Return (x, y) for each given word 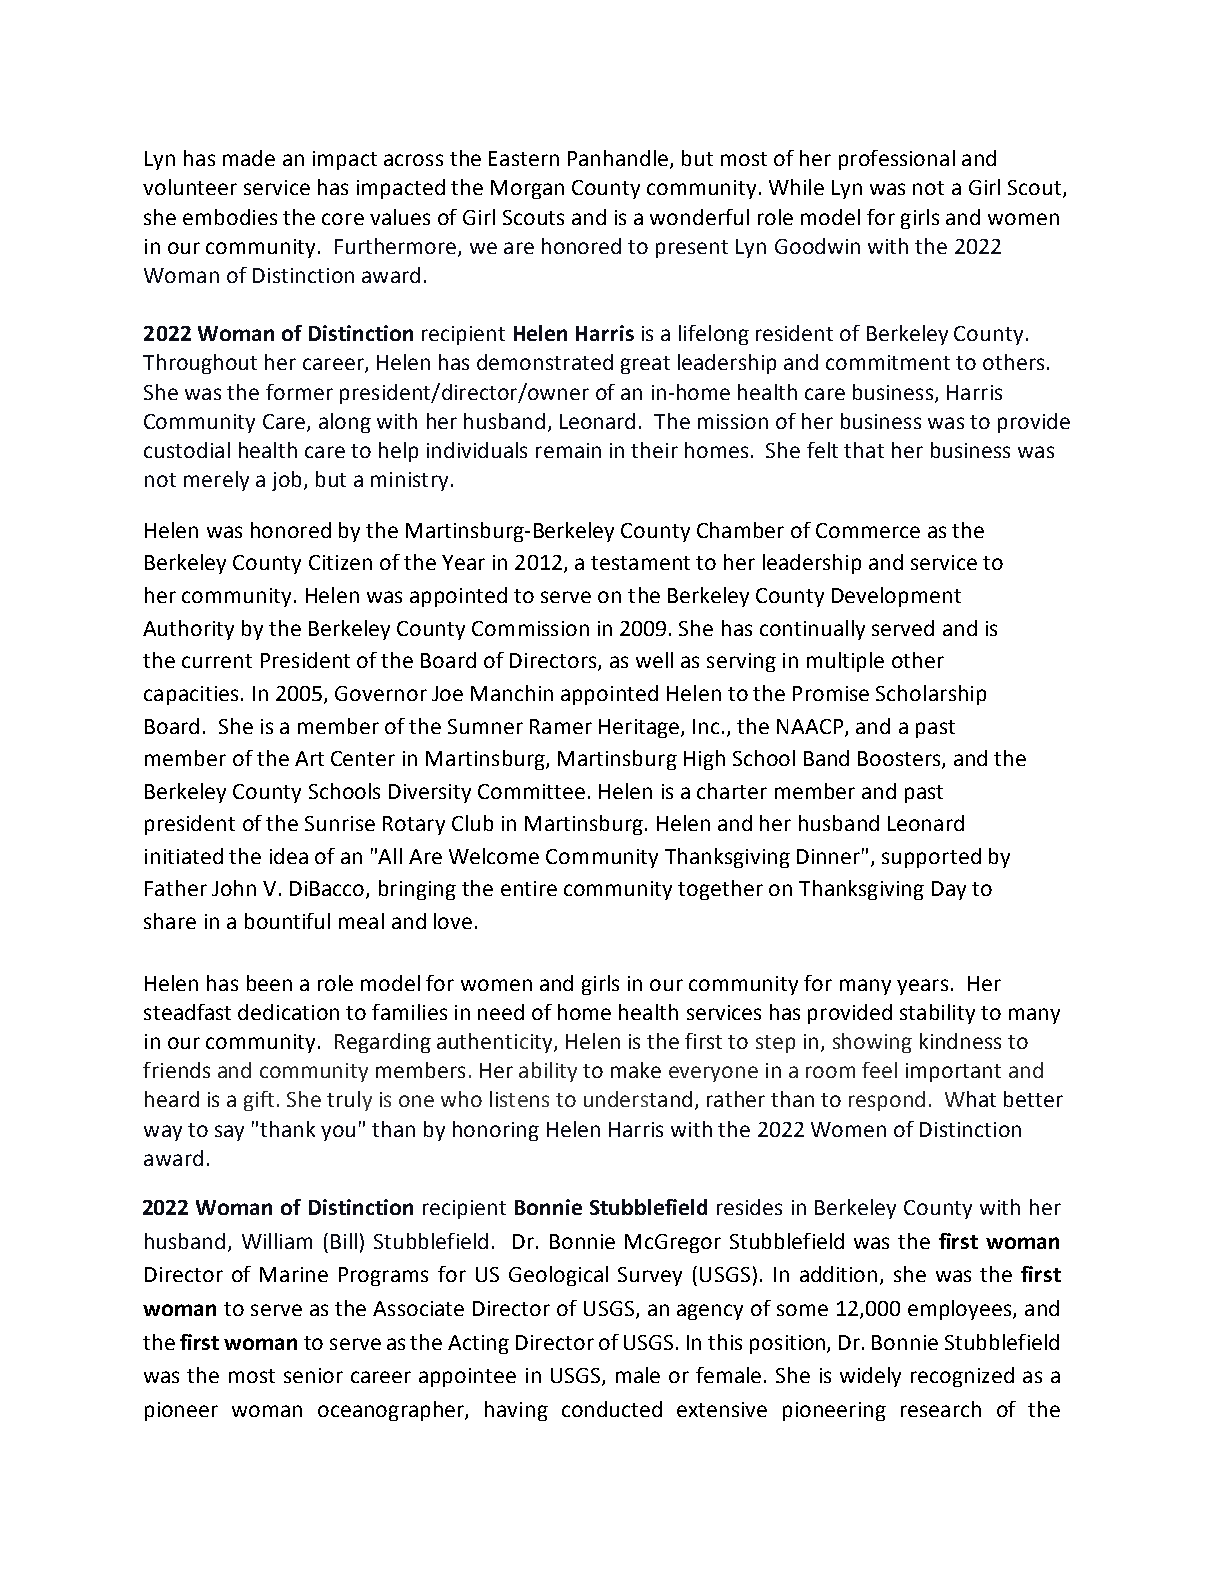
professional (897, 160)
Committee (531, 791)
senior (313, 1375)
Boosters (900, 760)
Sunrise (340, 823)
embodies (230, 217)
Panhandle (619, 159)
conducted (612, 1409)
